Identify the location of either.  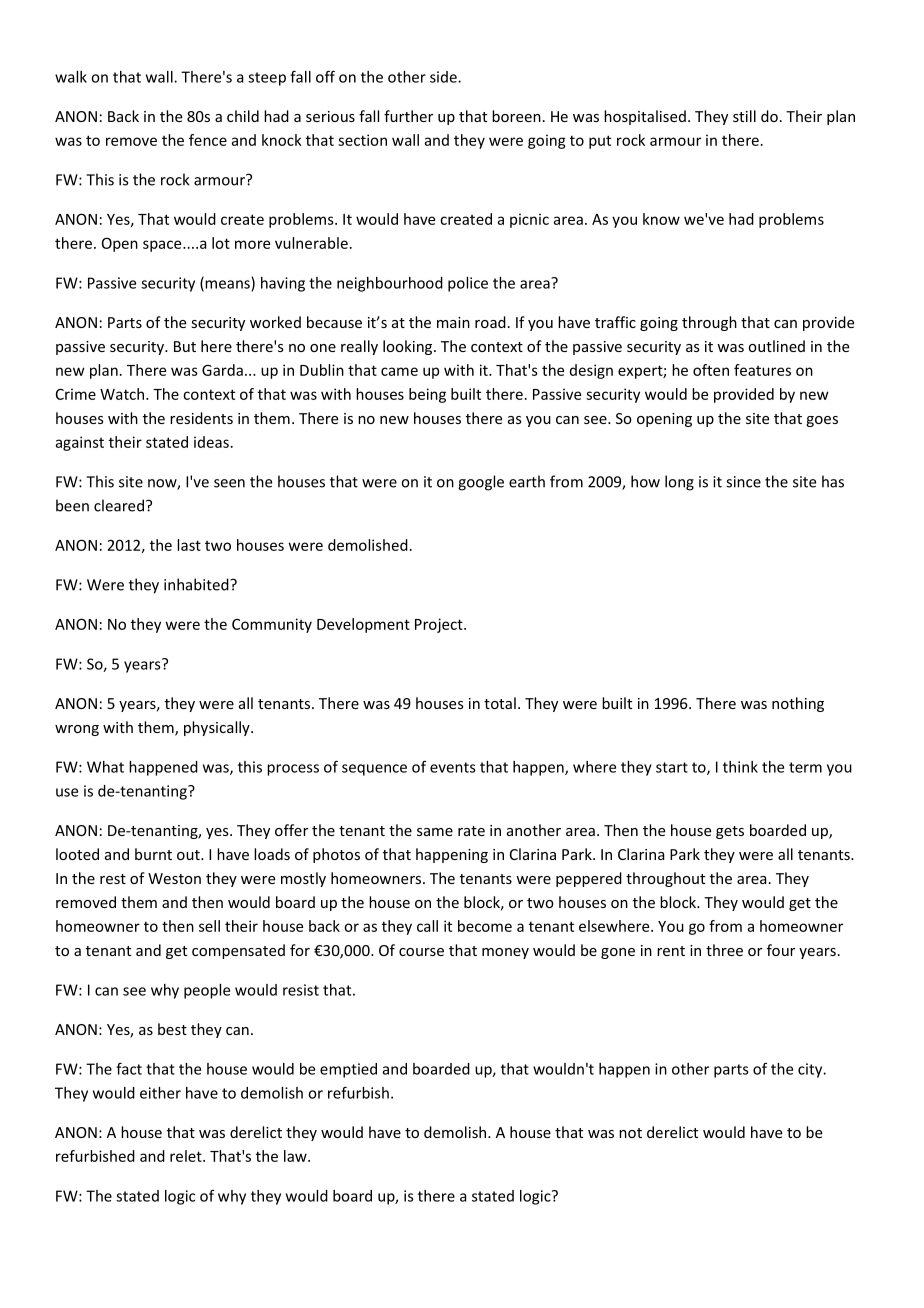
(160, 1093).
